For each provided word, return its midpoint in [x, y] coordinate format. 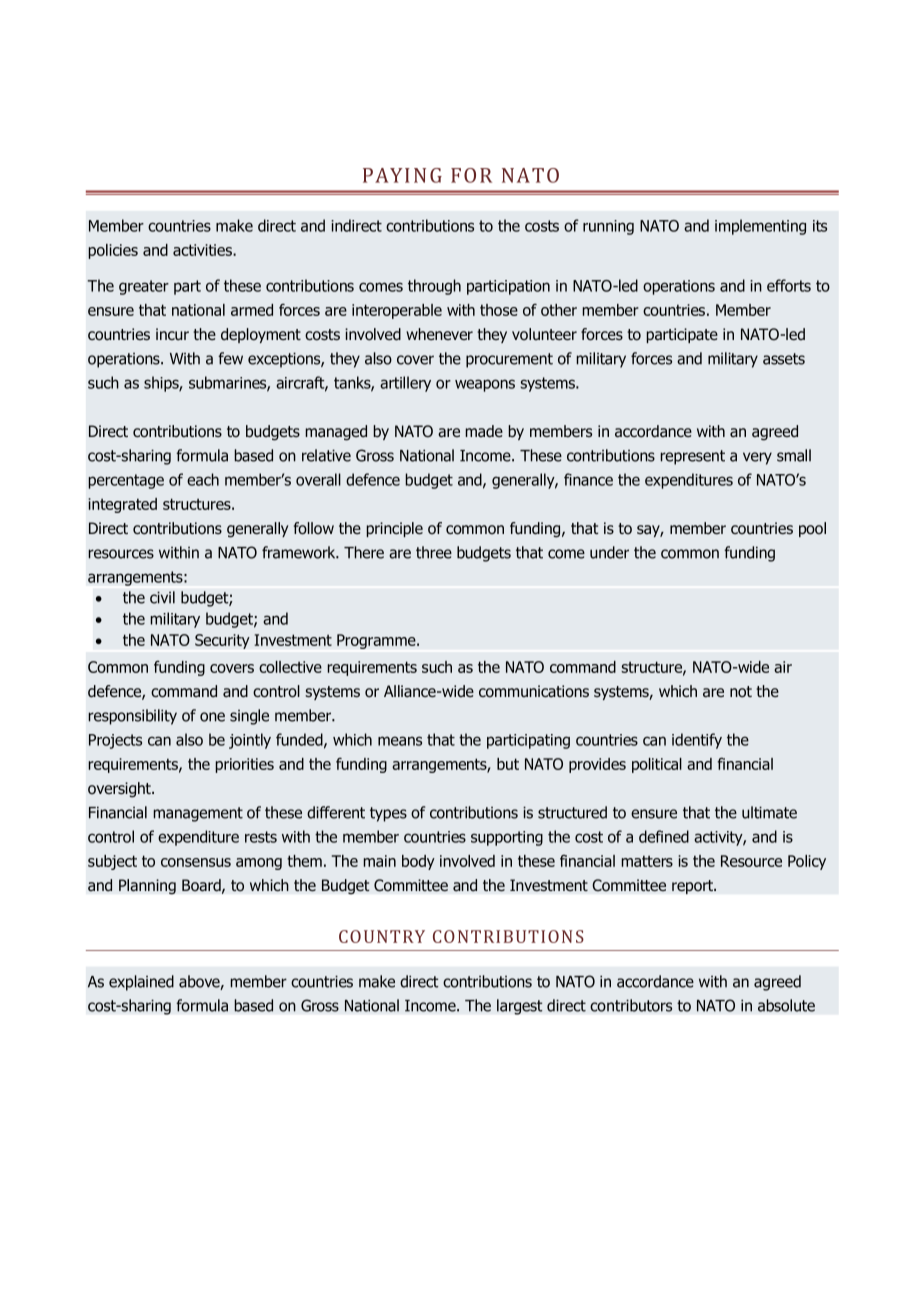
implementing [760, 227]
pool [812, 529]
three [434, 552]
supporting [507, 838]
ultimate [769, 812]
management [198, 814]
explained [141, 983]
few [230, 358]
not [741, 692]
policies [113, 251]
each [203, 479]
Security [222, 641]
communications [534, 691]
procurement [509, 360]
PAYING [402, 175]
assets [784, 359]
